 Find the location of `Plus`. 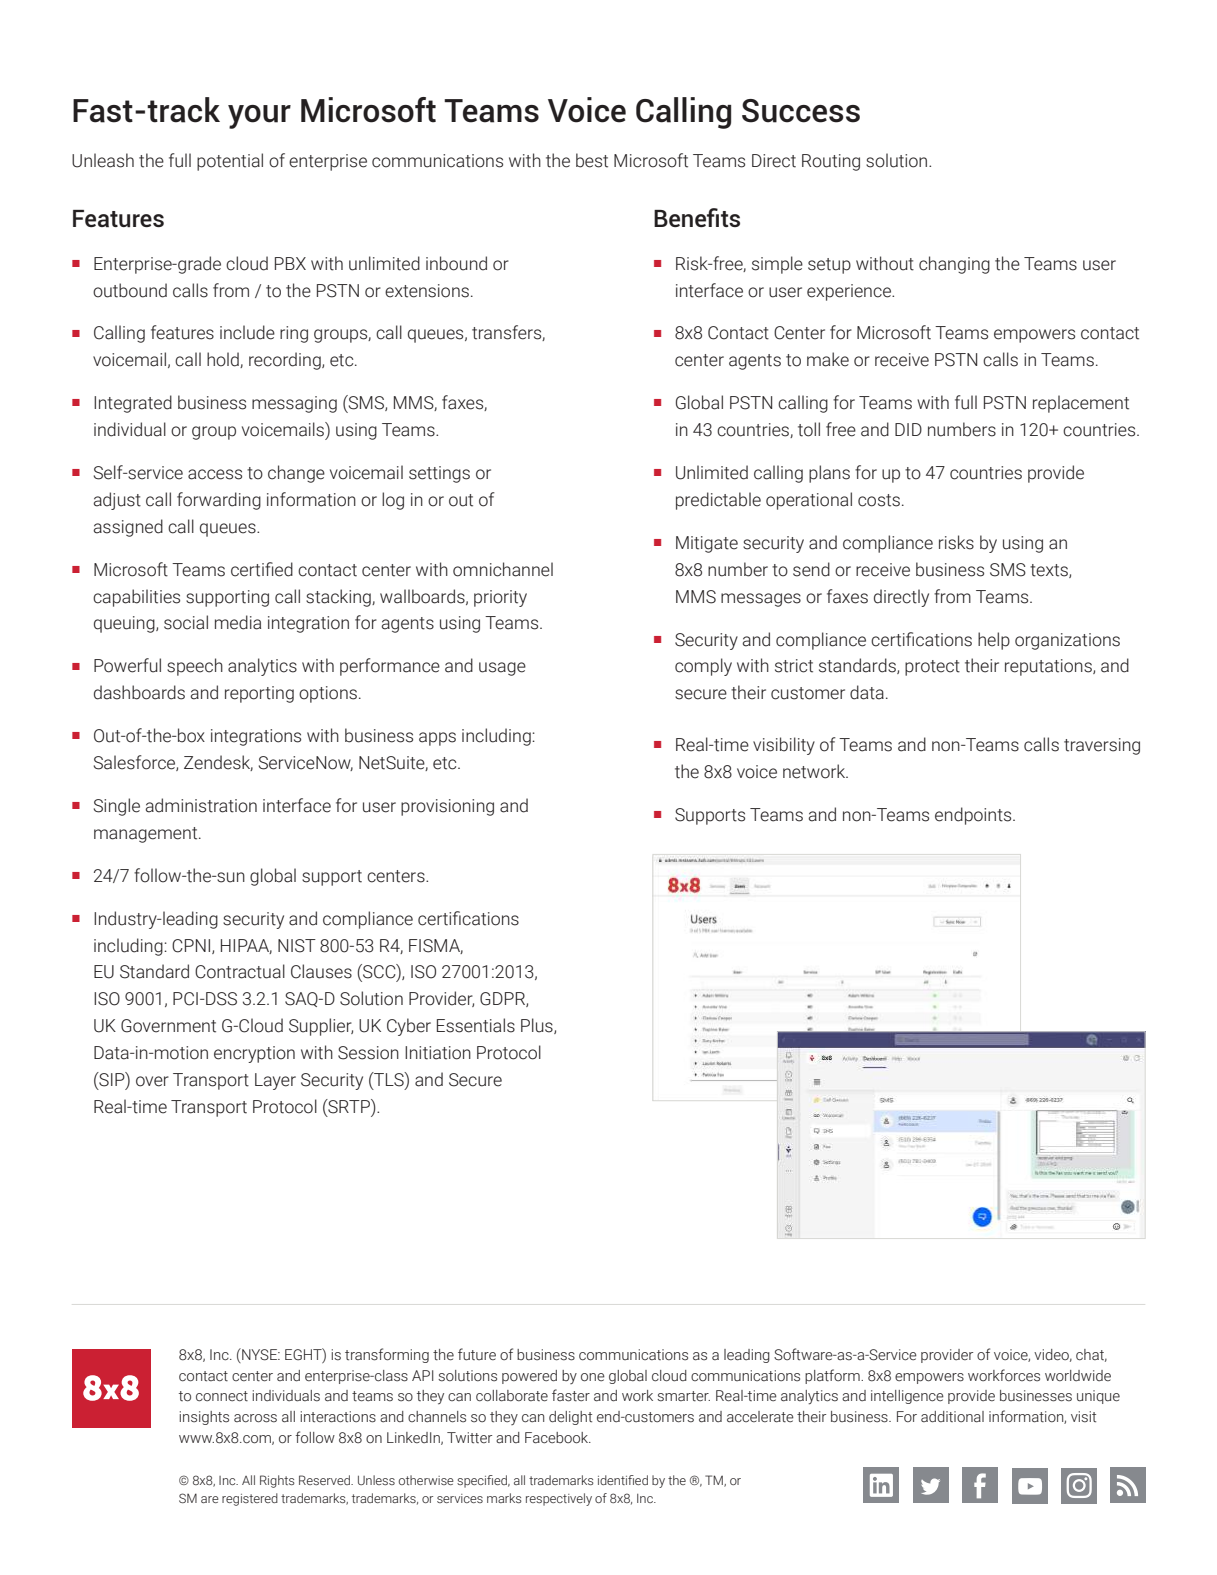

Plus is located at coordinates (538, 1026).
